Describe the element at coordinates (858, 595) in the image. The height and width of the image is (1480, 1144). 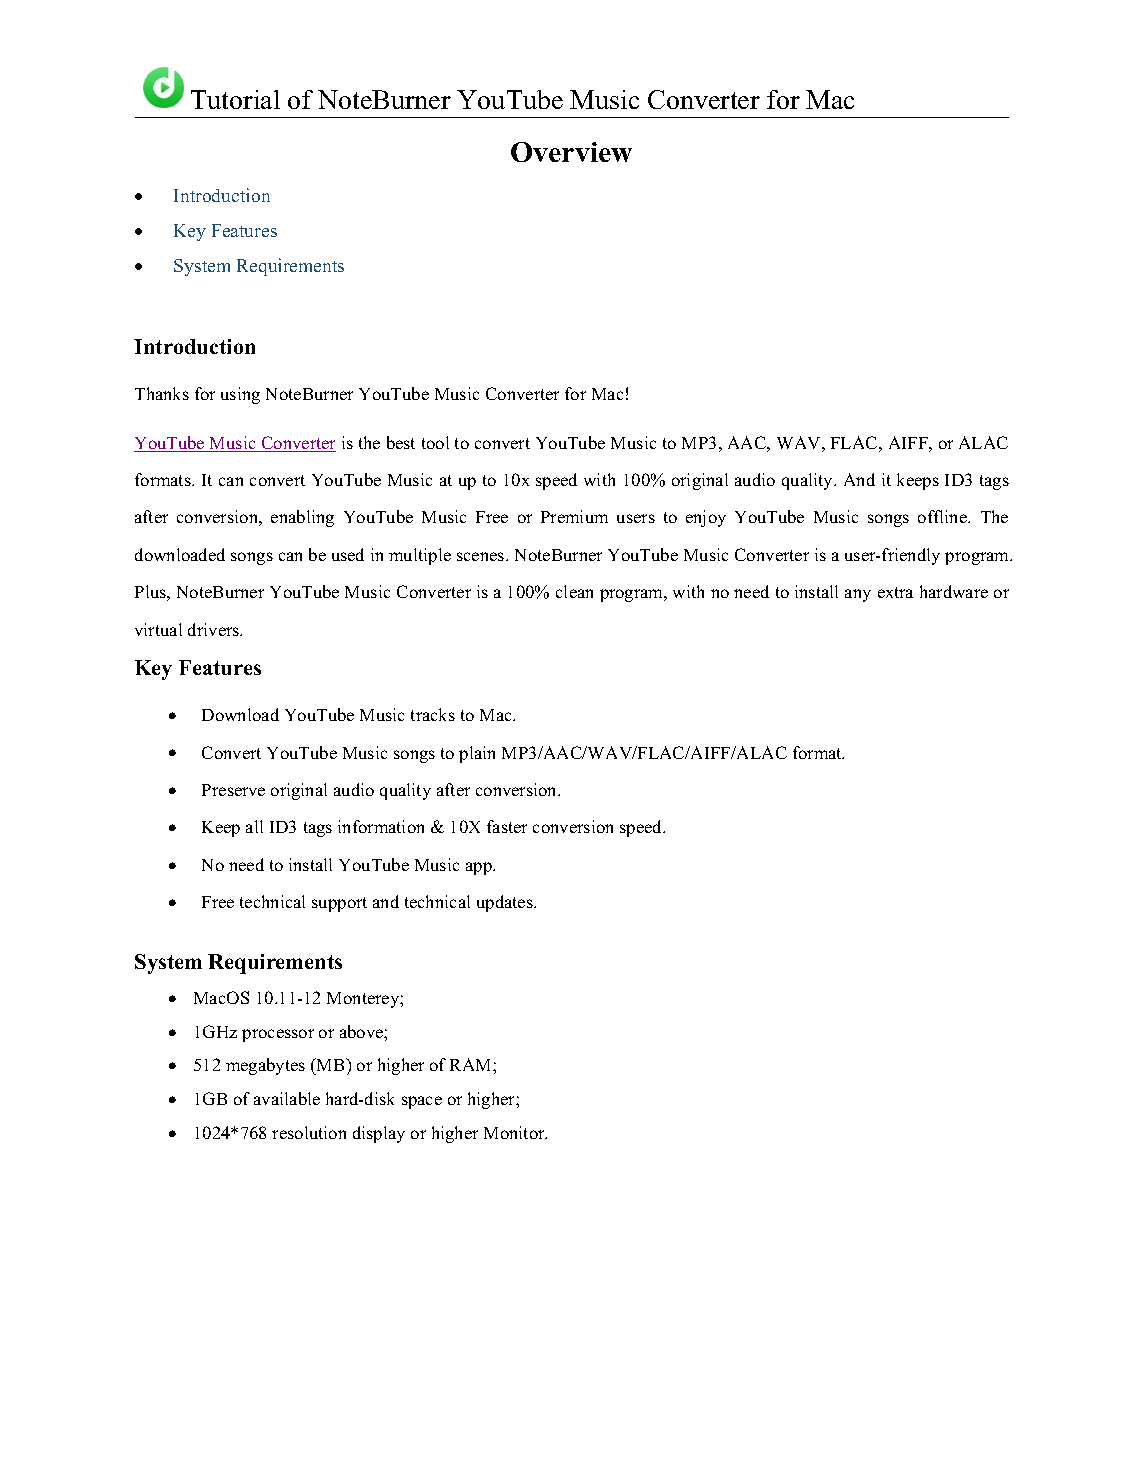
I see `any` at that location.
